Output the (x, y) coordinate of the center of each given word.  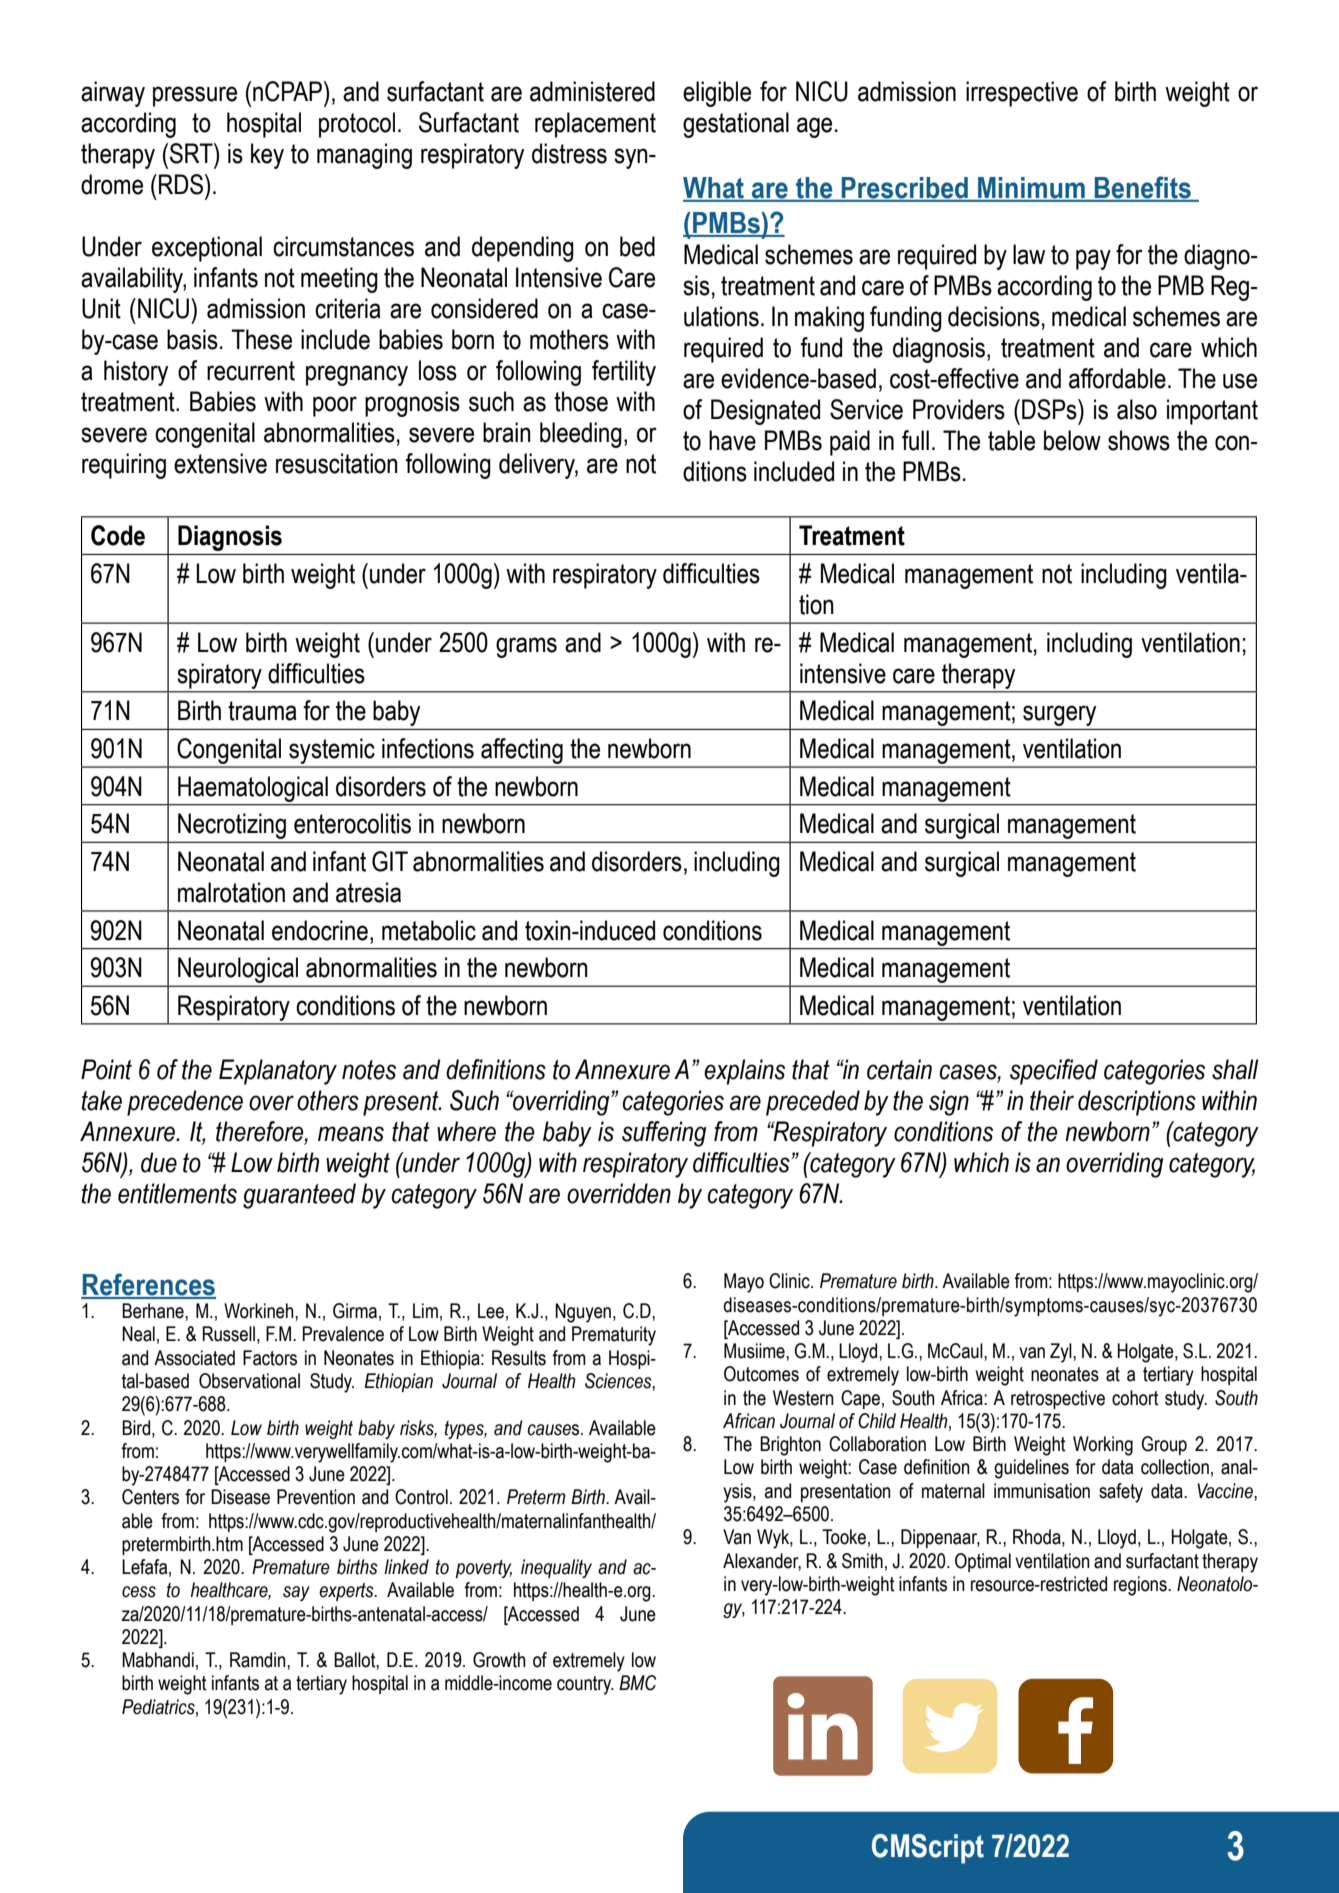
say (296, 1593)
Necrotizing (232, 826)
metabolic (429, 930)
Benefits (1143, 188)
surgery (1059, 715)
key (267, 156)
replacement (595, 125)
